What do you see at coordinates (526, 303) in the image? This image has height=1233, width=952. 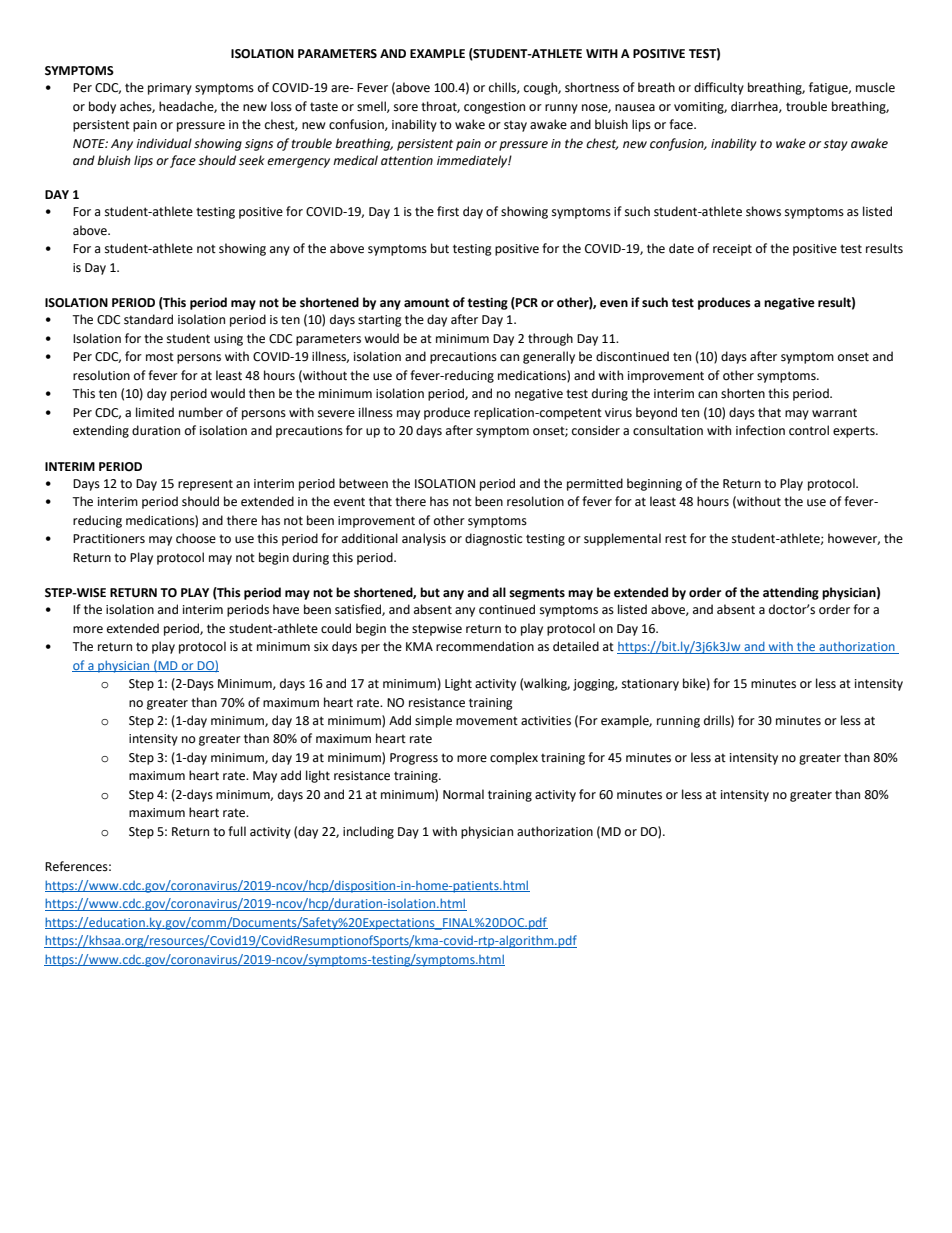 I see `PCR` at bounding box center [526, 303].
